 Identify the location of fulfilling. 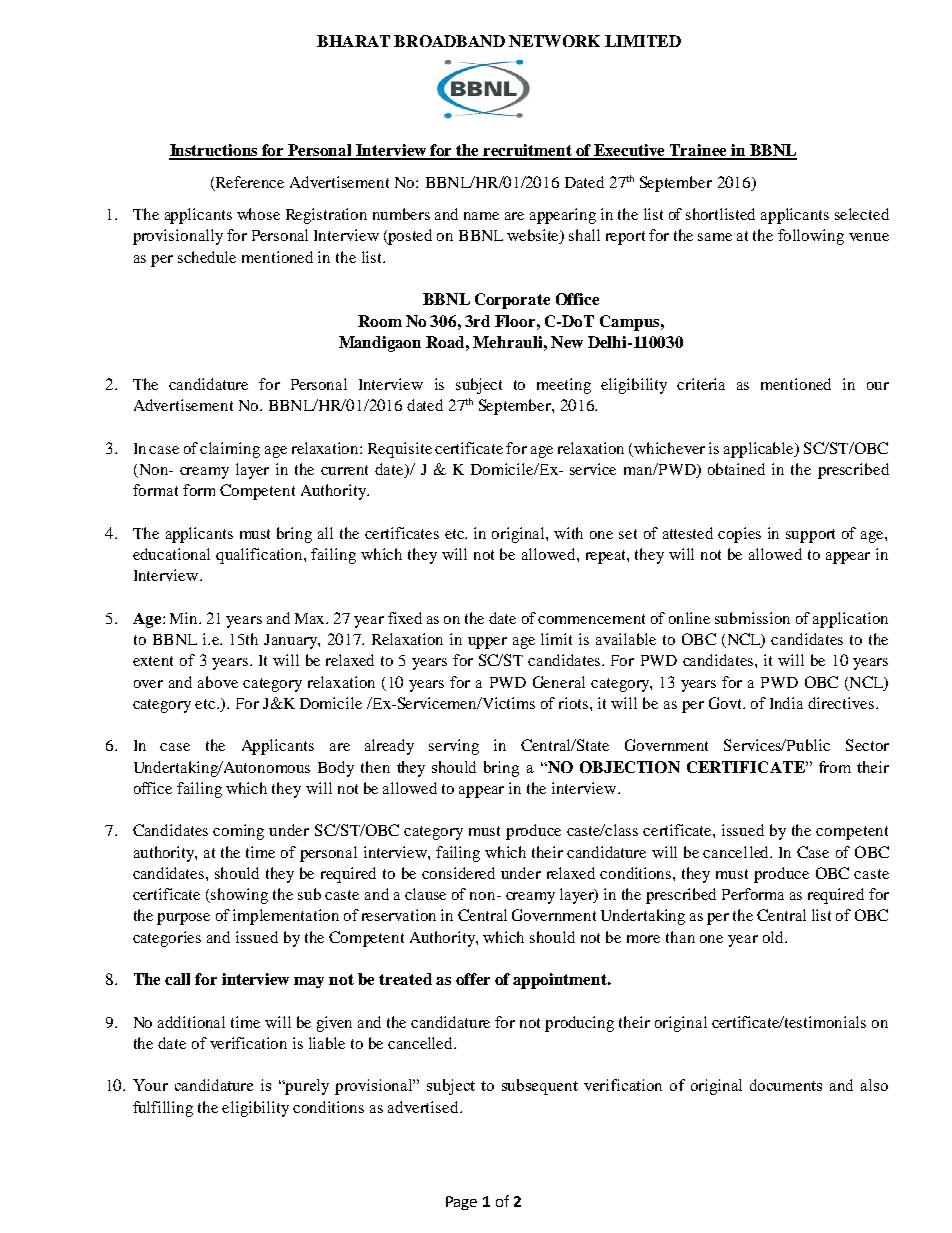
(163, 1109).
